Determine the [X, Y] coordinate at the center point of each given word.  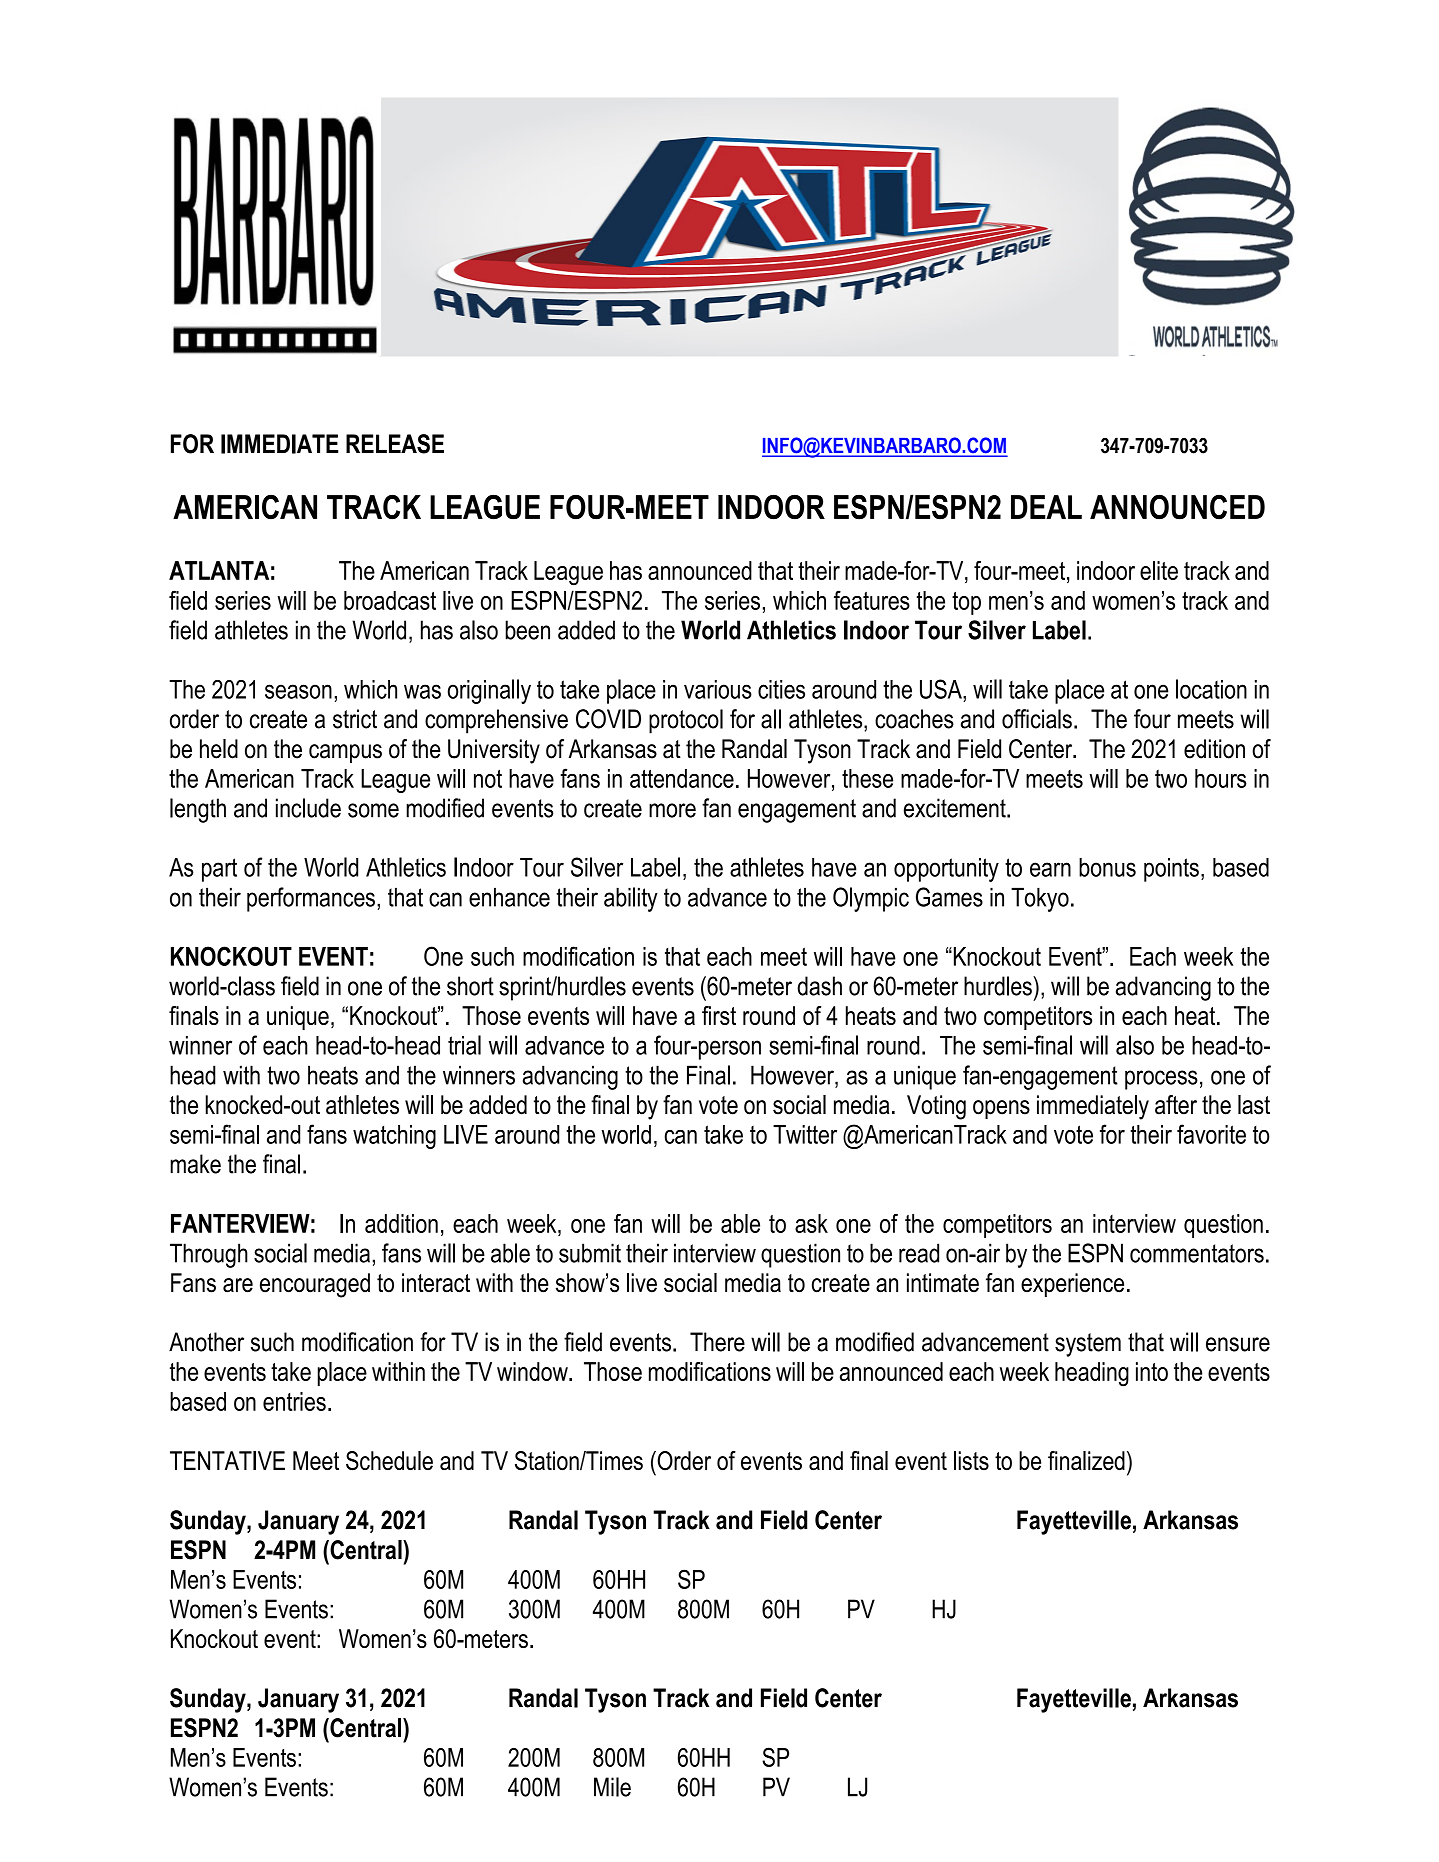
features [872, 600]
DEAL [1046, 507]
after [1176, 1105]
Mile [612, 1787]
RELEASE [395, 444]
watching [394, 1137]
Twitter [805, 1134]
